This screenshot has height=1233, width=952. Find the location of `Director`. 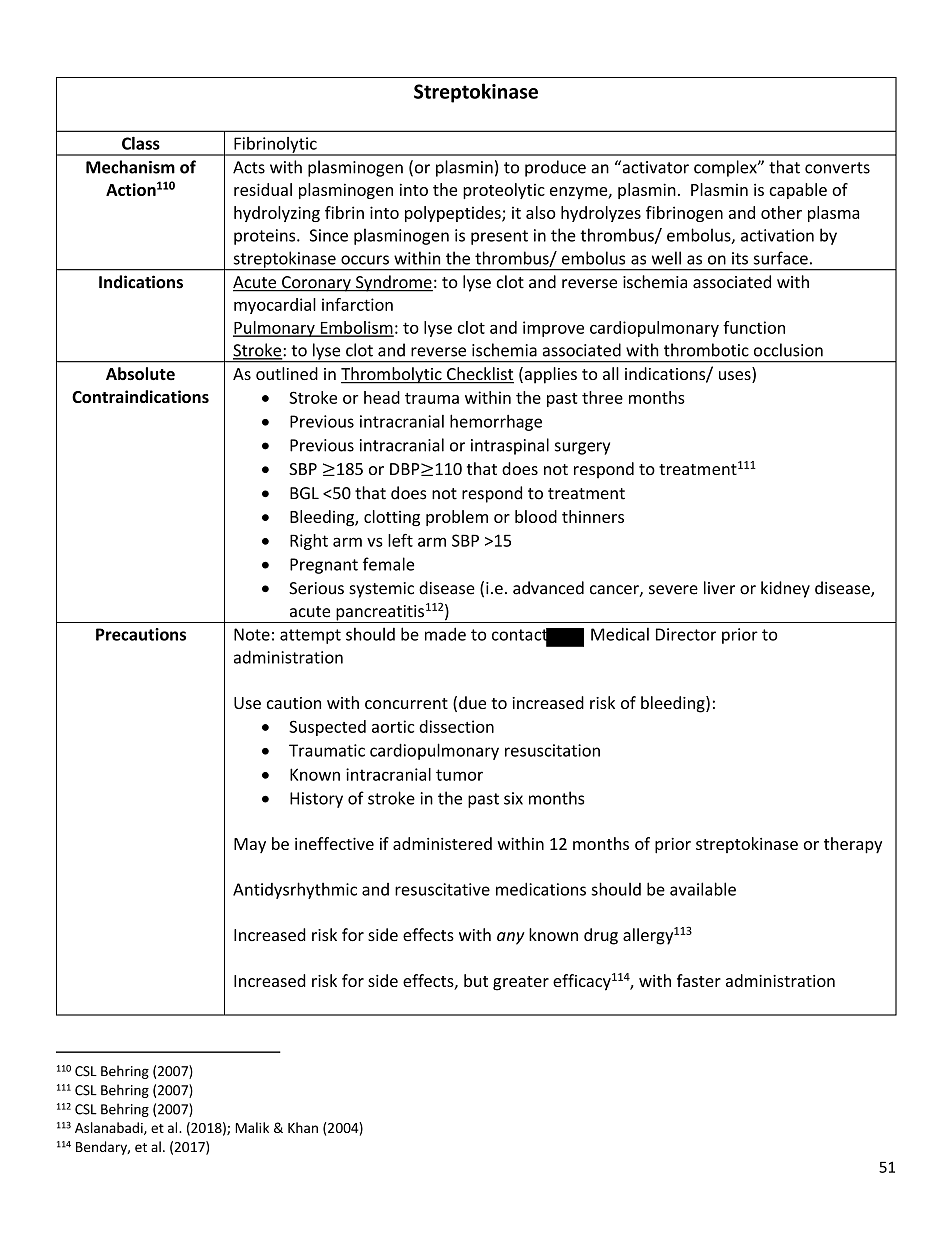

Director is located at coordinates (686, 634).
